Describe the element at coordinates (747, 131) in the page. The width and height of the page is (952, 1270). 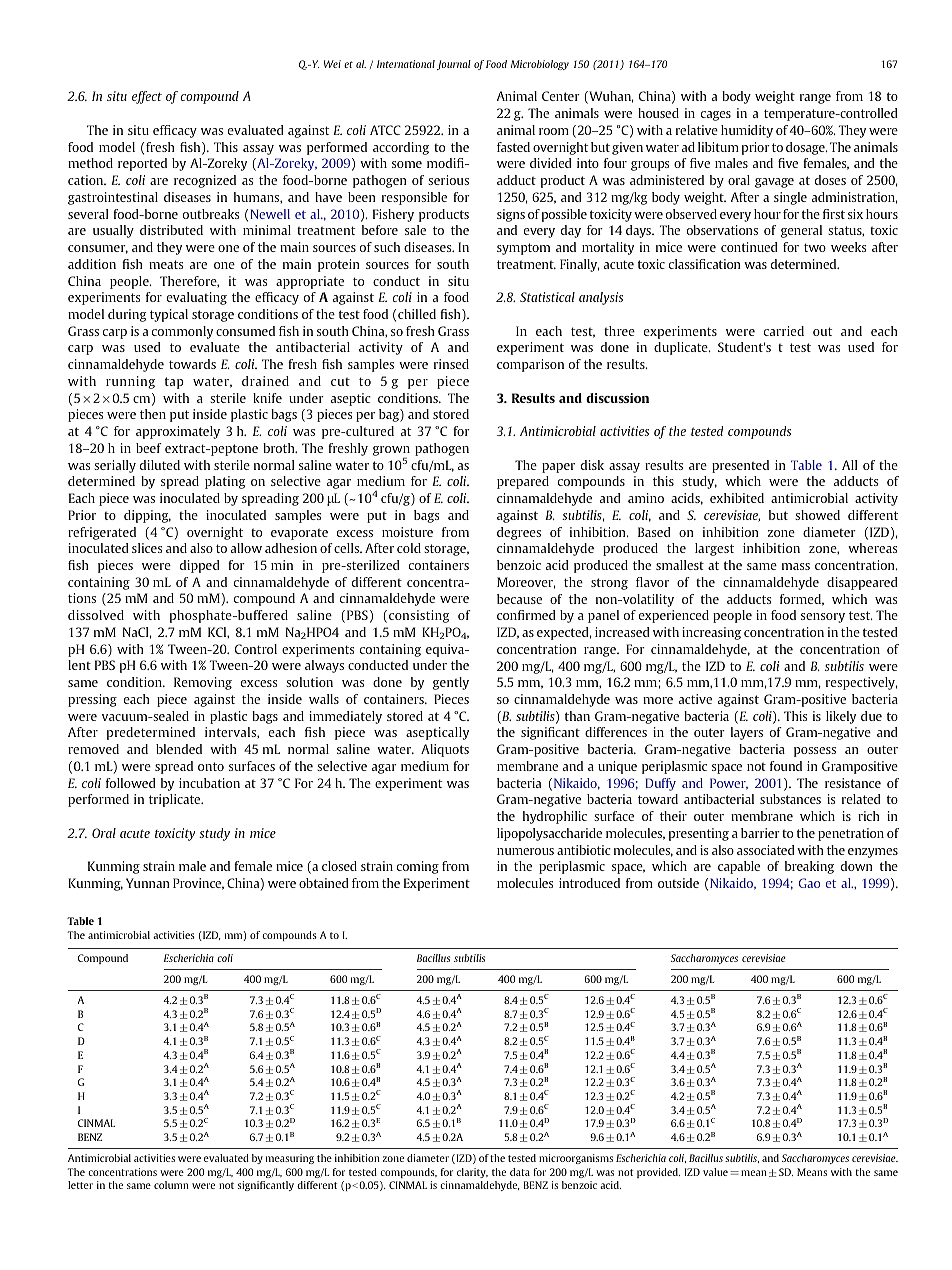
I see `humidity` at that location.
